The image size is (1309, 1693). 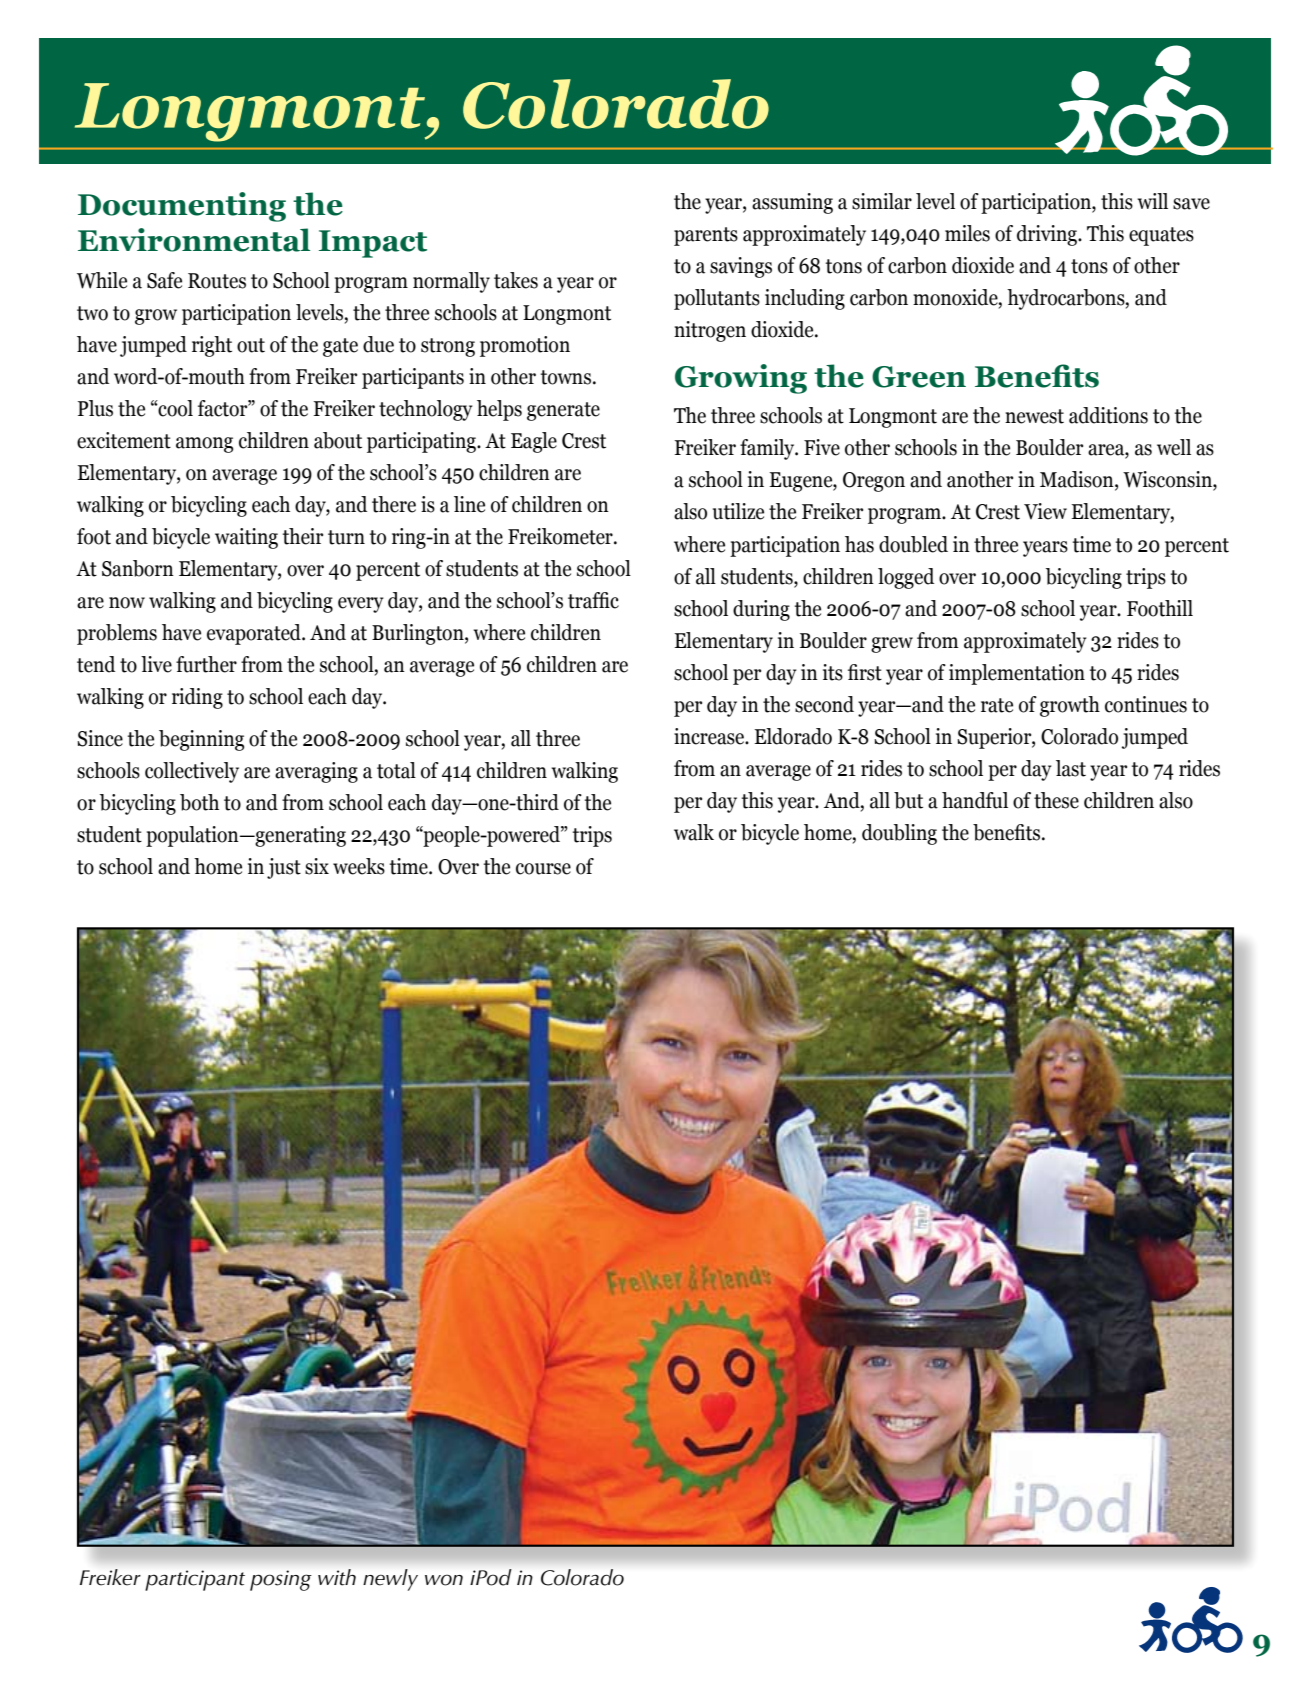 I want to click on posing, so click(x=281, y=1580).
